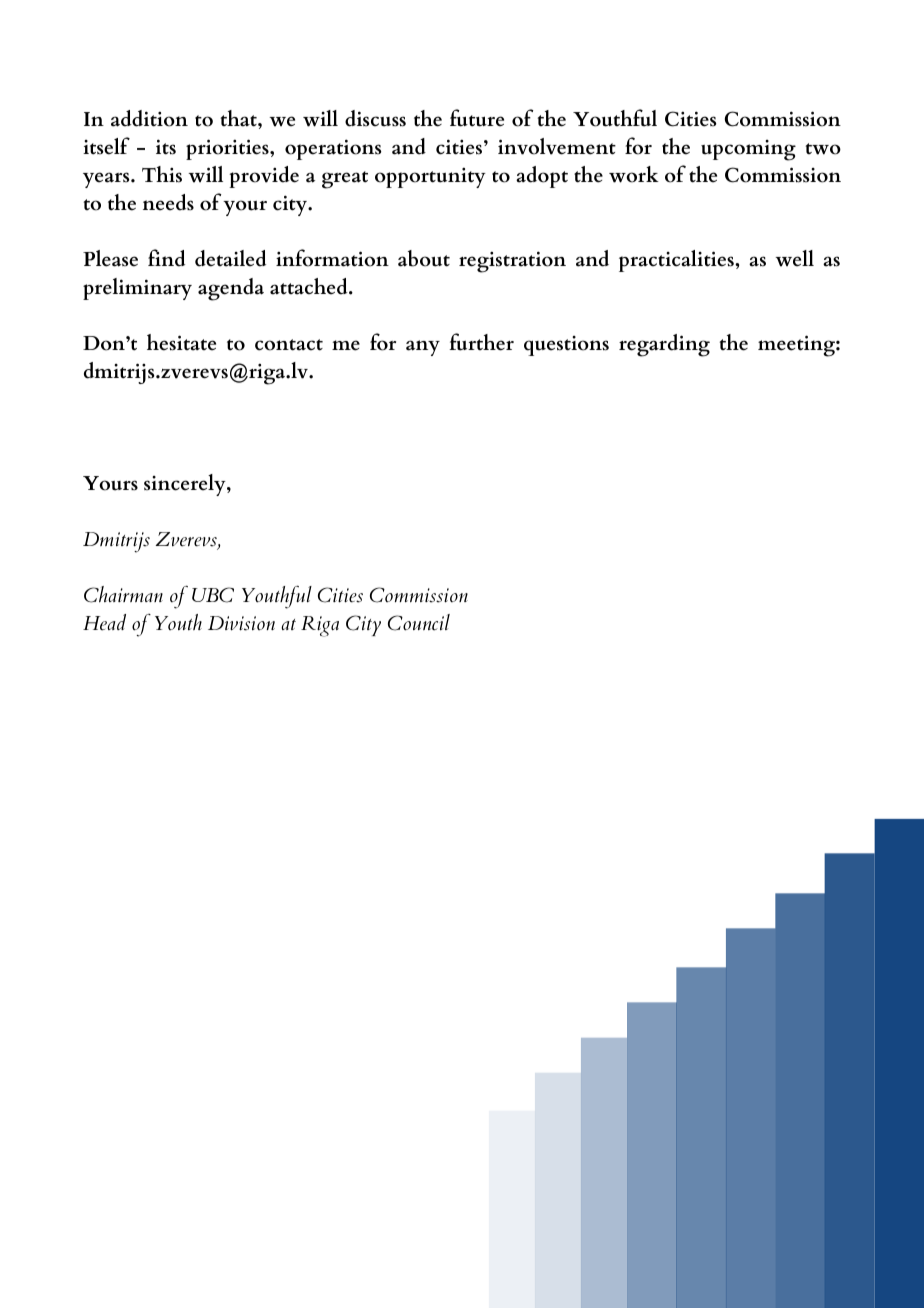  I want to click on about, so click(424, 258).
